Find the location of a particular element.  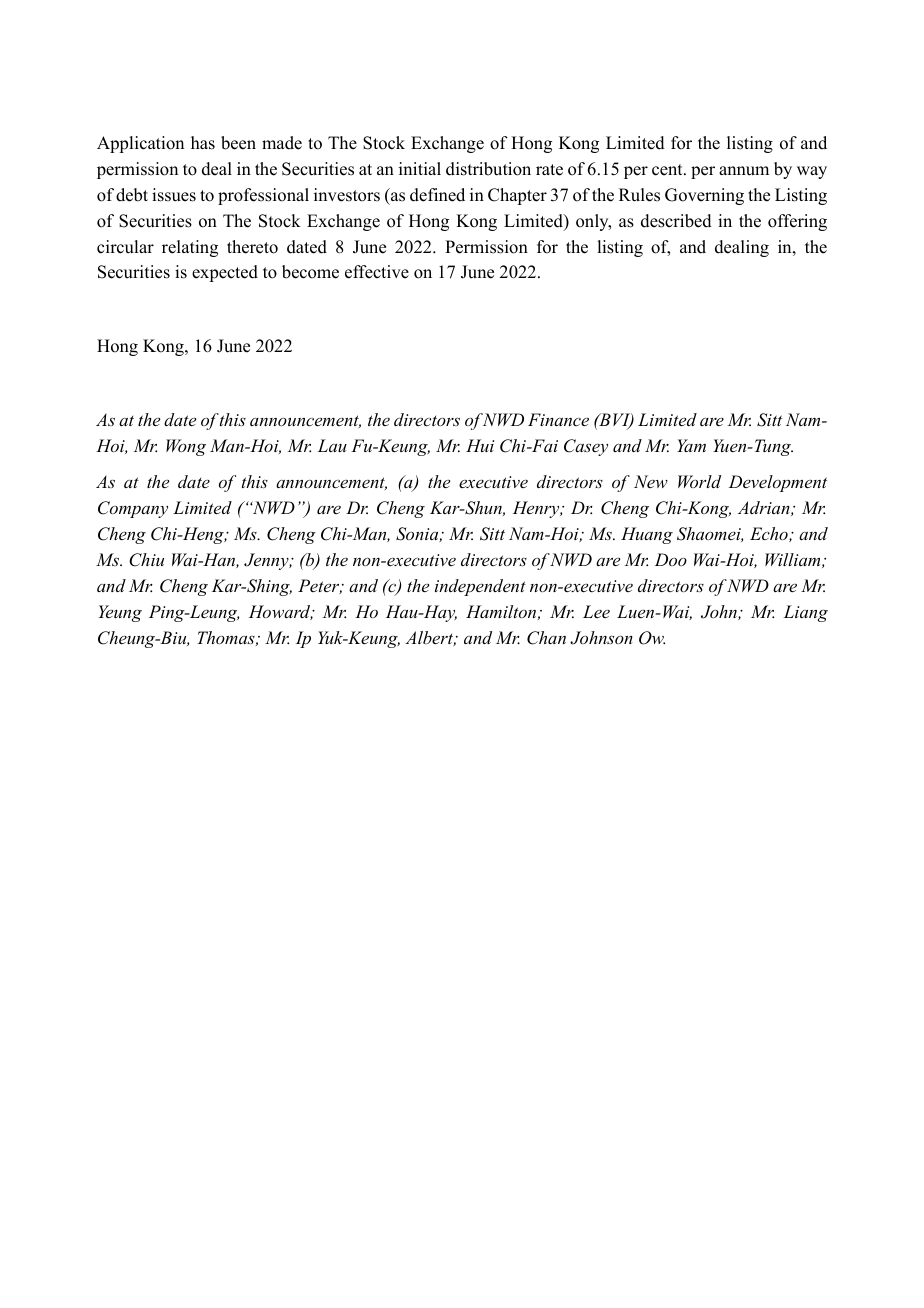

Yam is located at coordinates (691, 445).
